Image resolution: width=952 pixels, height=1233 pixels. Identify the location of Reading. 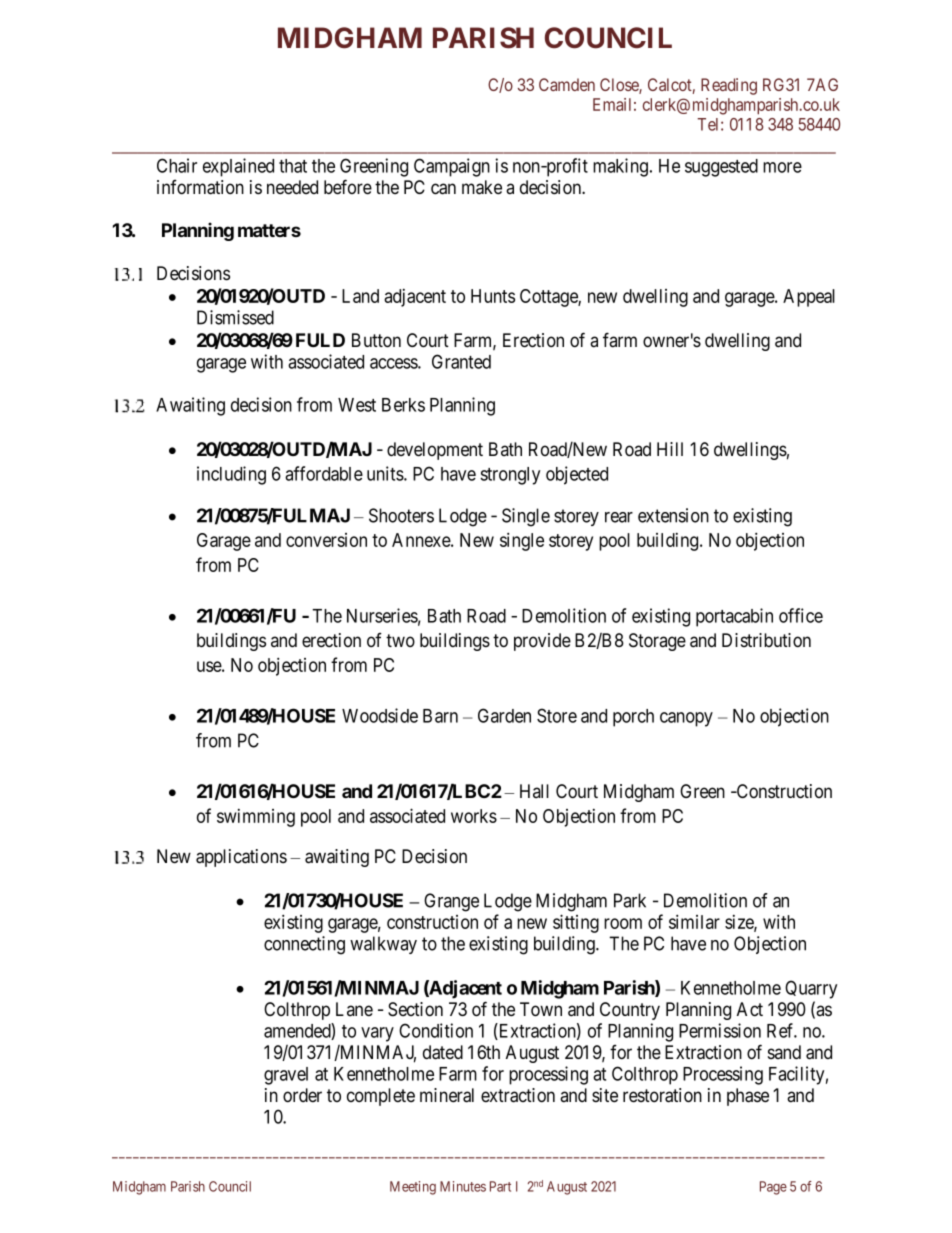
(729, 86).
